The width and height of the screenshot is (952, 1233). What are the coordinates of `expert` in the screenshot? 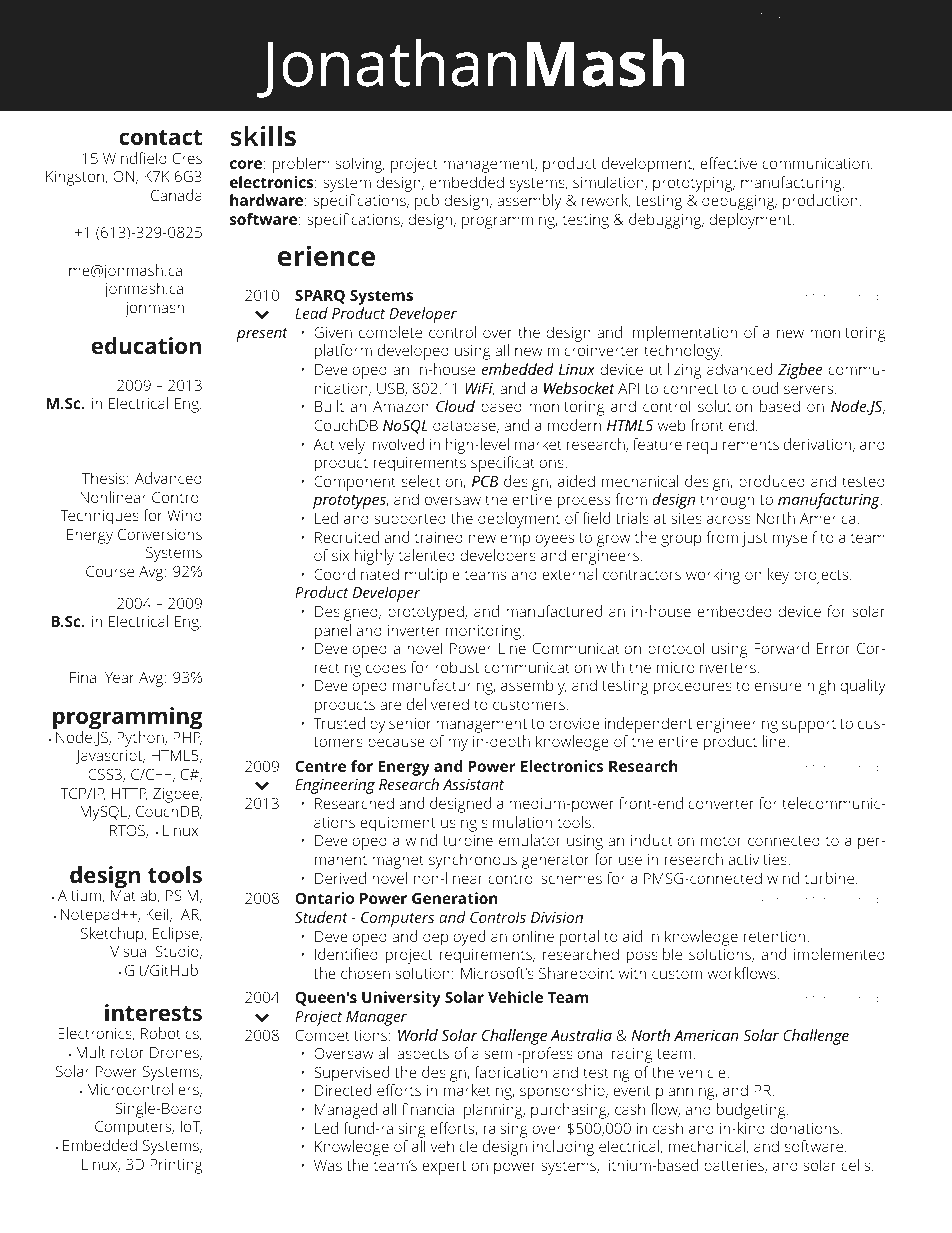 It's located at (444, 1168).
